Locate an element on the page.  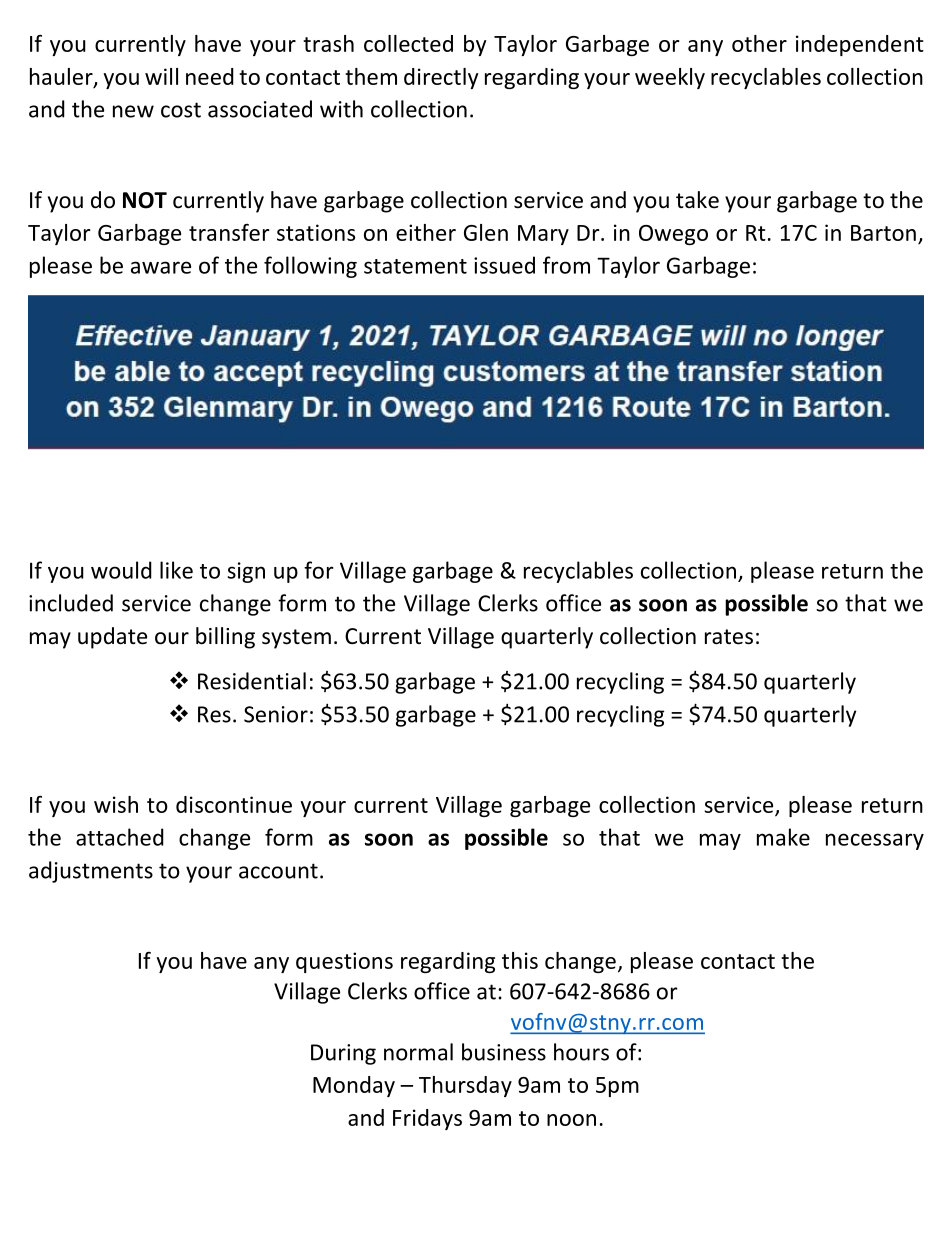
wish is located at coordinates (116, 804).
